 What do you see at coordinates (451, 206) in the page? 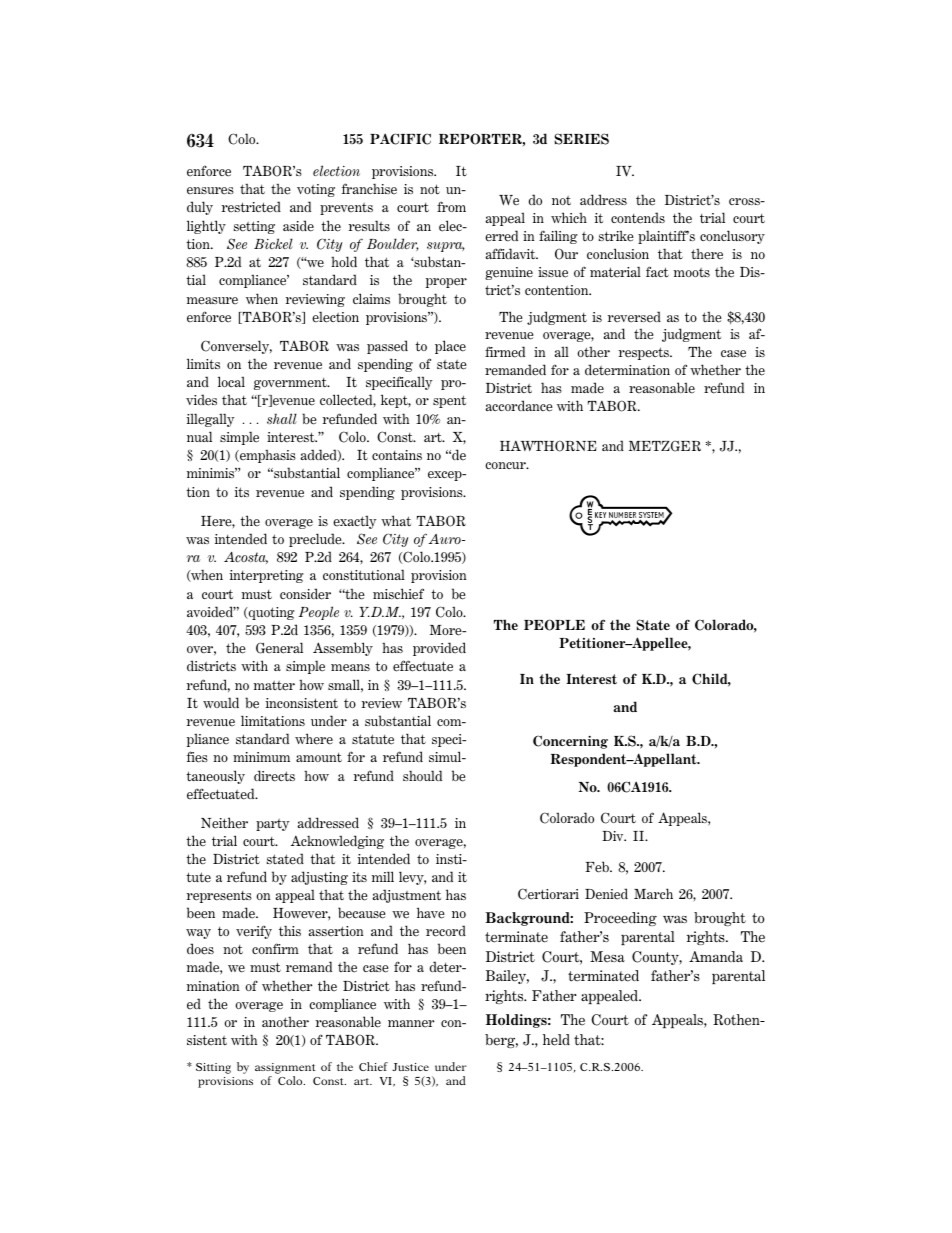
I see `from` at bounding box center [451, 206].
